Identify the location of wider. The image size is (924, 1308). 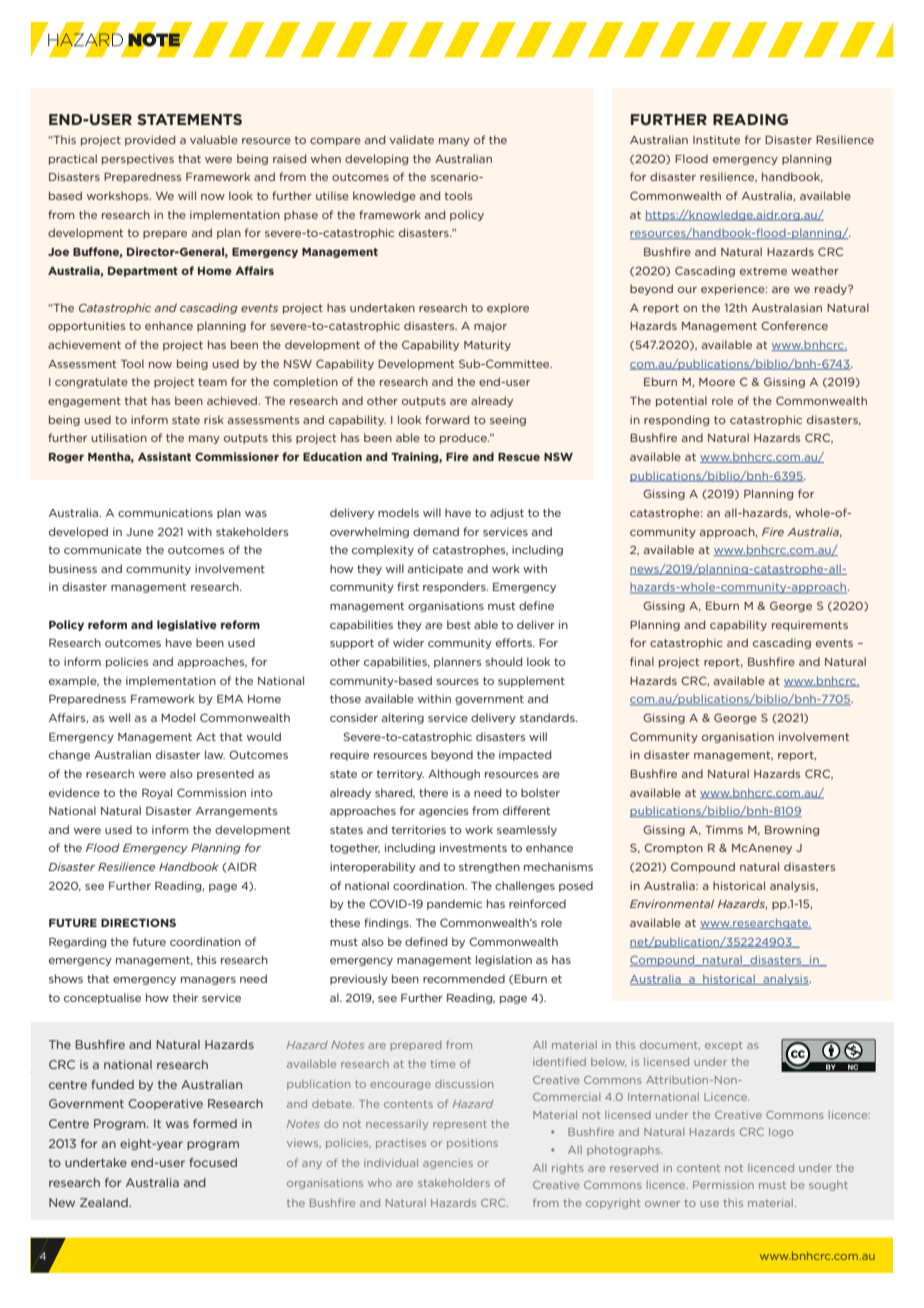
(408, 642).
